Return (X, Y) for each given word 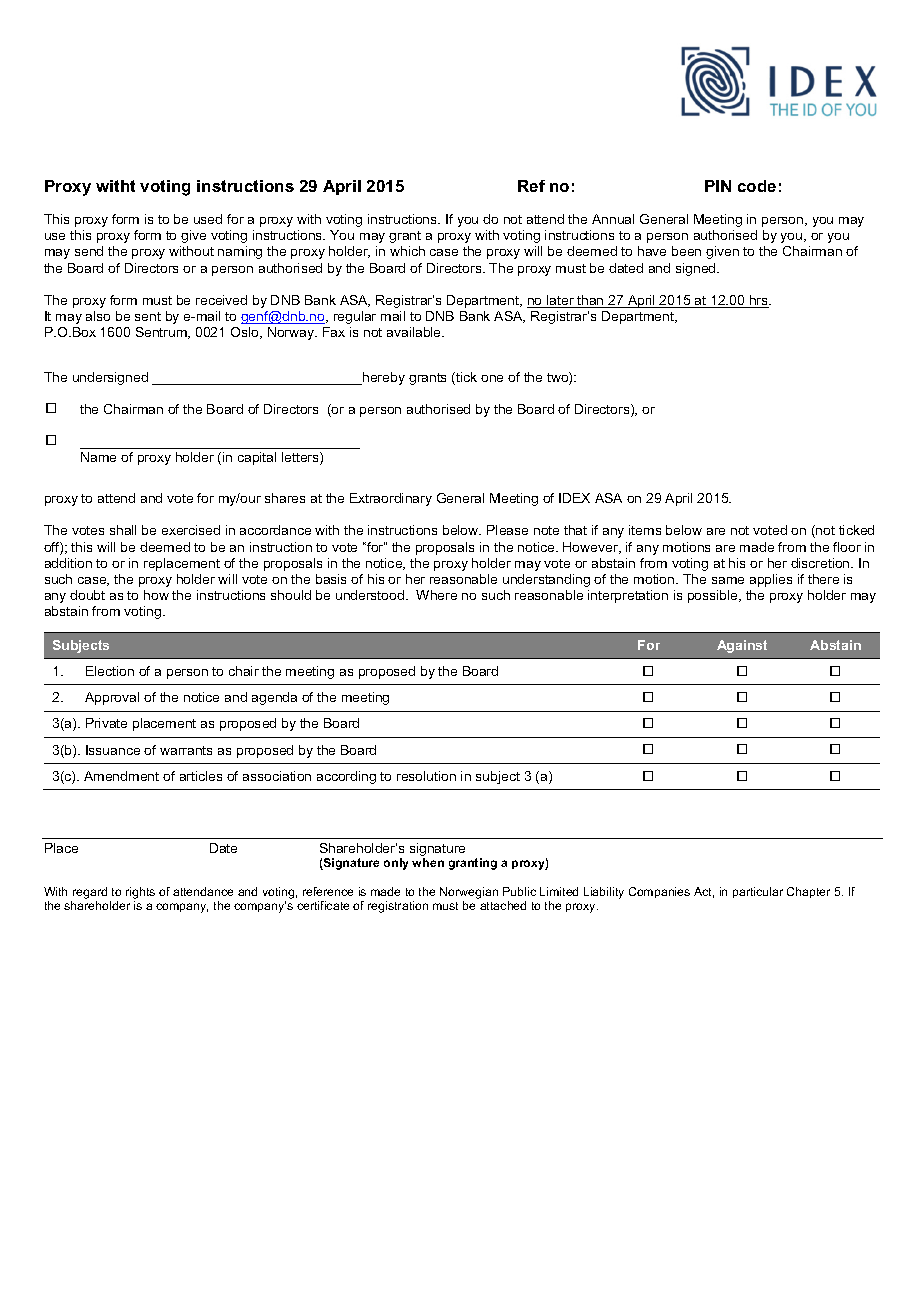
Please (507, 530)
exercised (191, 530)
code (757, 186)
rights (140, 894)
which (407, 251)
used (208, 219)
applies (771, 580)
